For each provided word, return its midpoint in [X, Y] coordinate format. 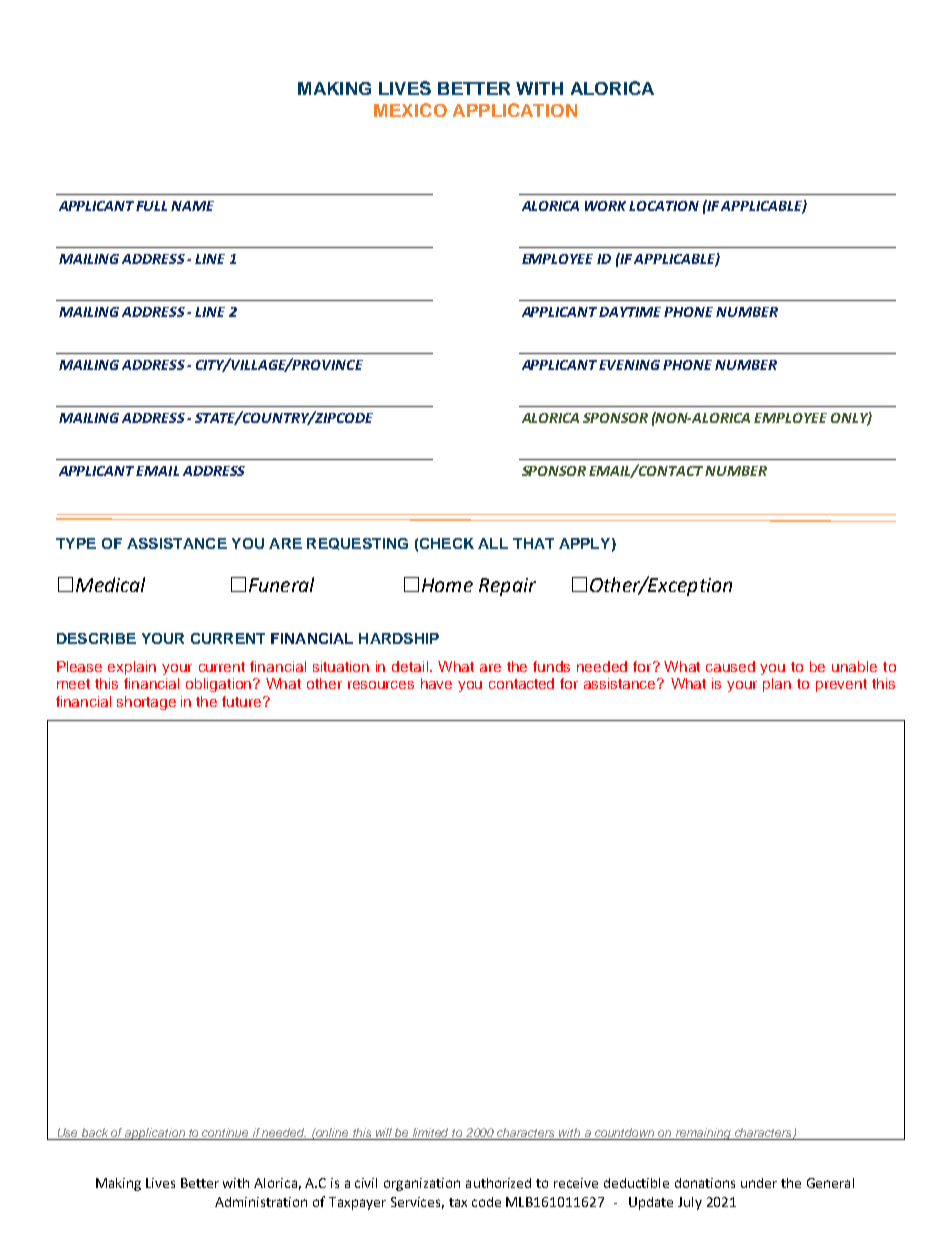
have [436, 683]
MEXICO [410, 110]
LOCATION [664, 206]
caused [730, 666]
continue [226, 1134]
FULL [151, 206]
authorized [498, 1183]
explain [132, 668]
